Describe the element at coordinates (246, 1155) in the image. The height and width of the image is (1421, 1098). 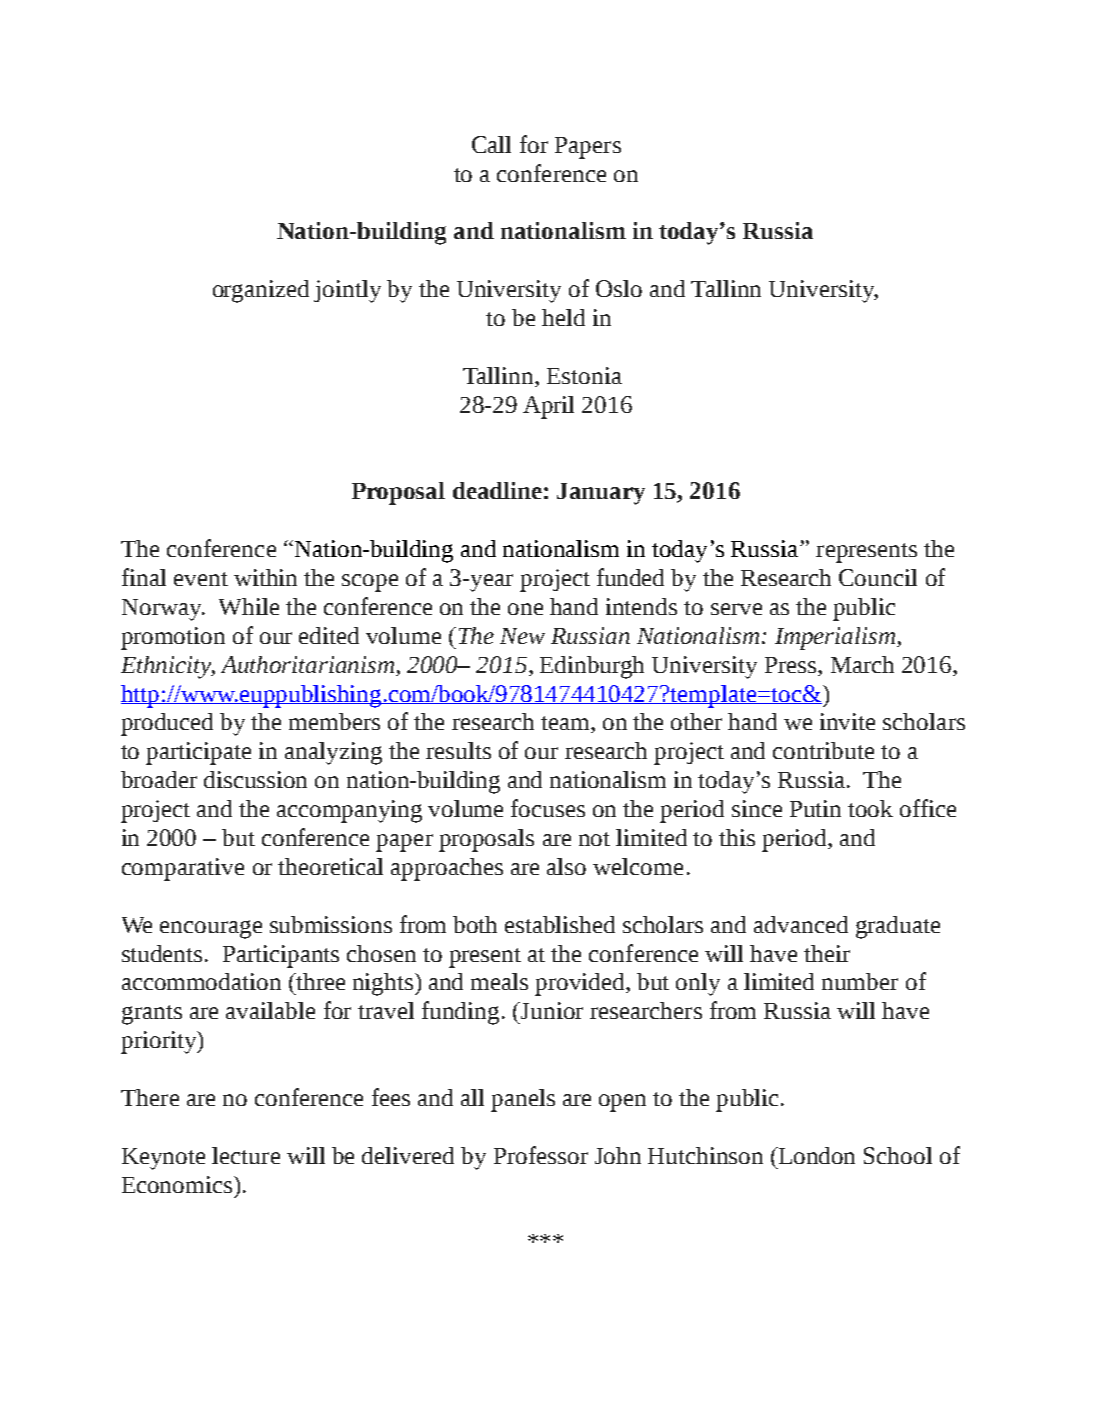
I see `lecture` at that location.
